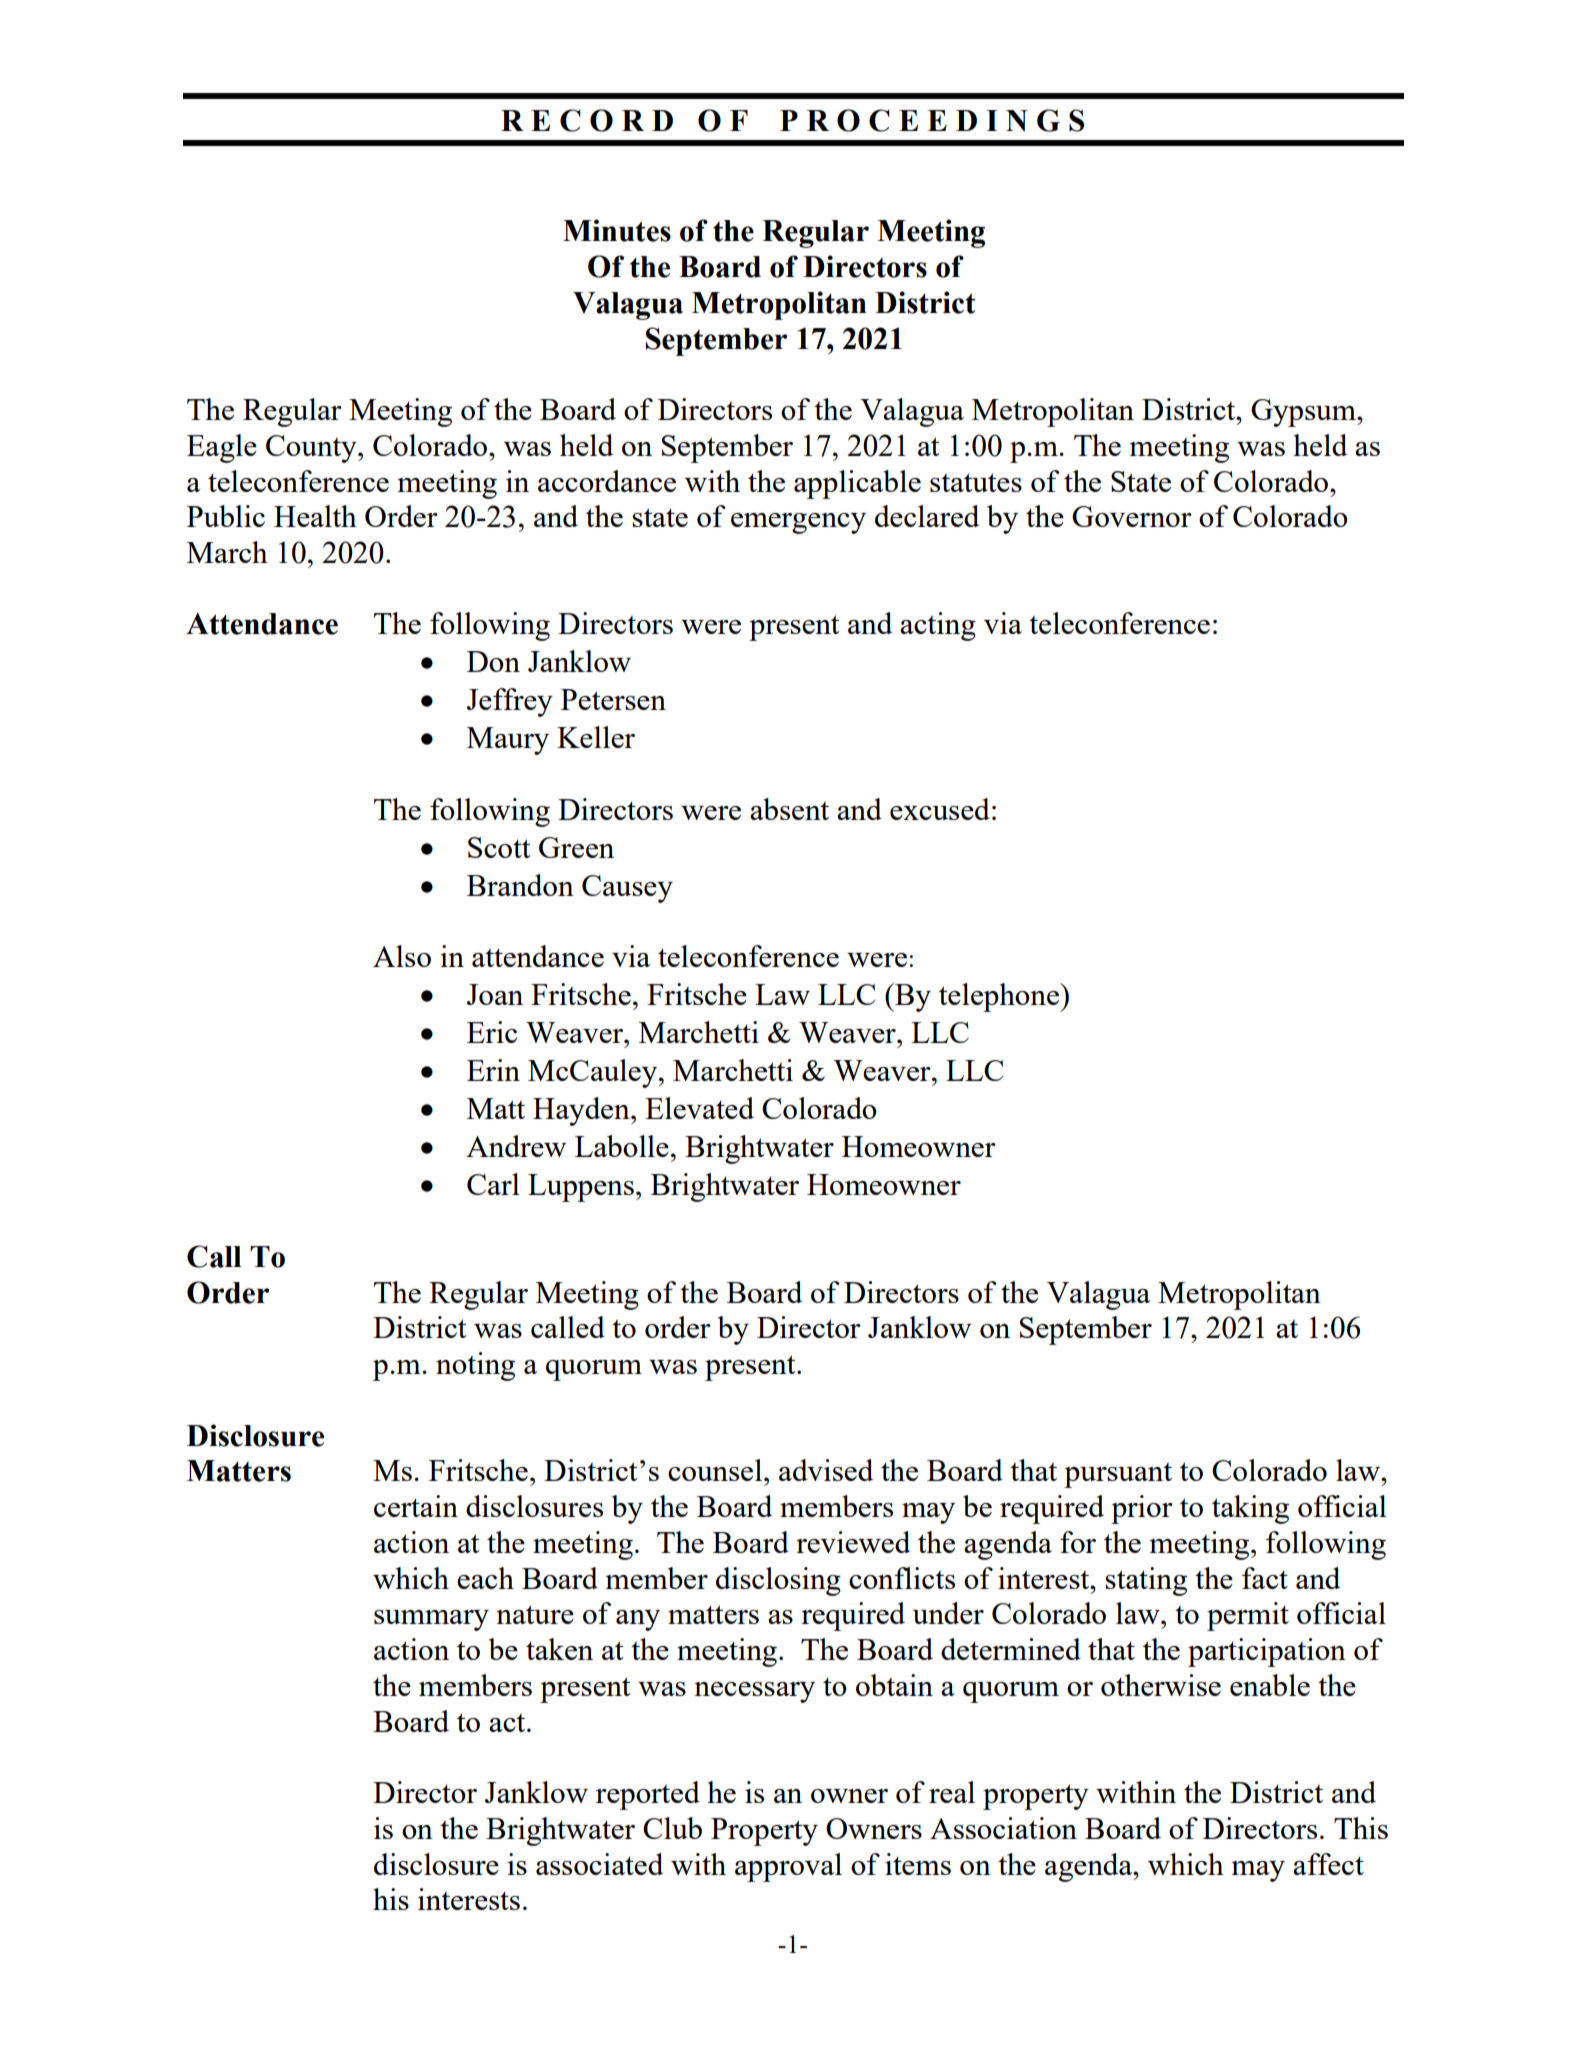 The image size is (1586, 2052). What do you see at coordinates (857, 484) in the screenshot?
I see `applicable` at bounding box center [857, 484].
